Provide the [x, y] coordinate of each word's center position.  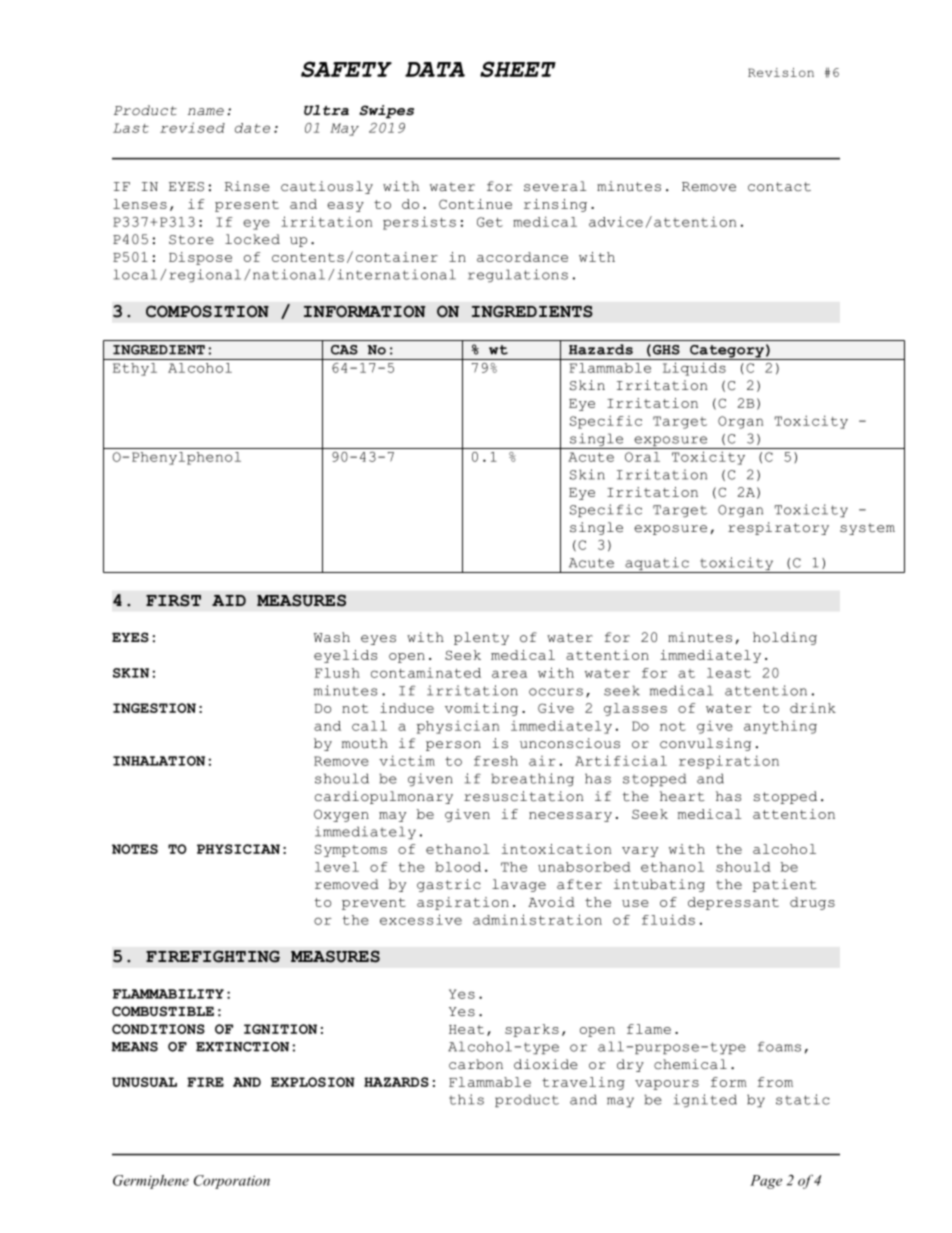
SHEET [518, 69]
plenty [481, 638]
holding [785, 638]
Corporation [232, 1182]
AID [229, 600]
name [206, 112]
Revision [781, 72]
